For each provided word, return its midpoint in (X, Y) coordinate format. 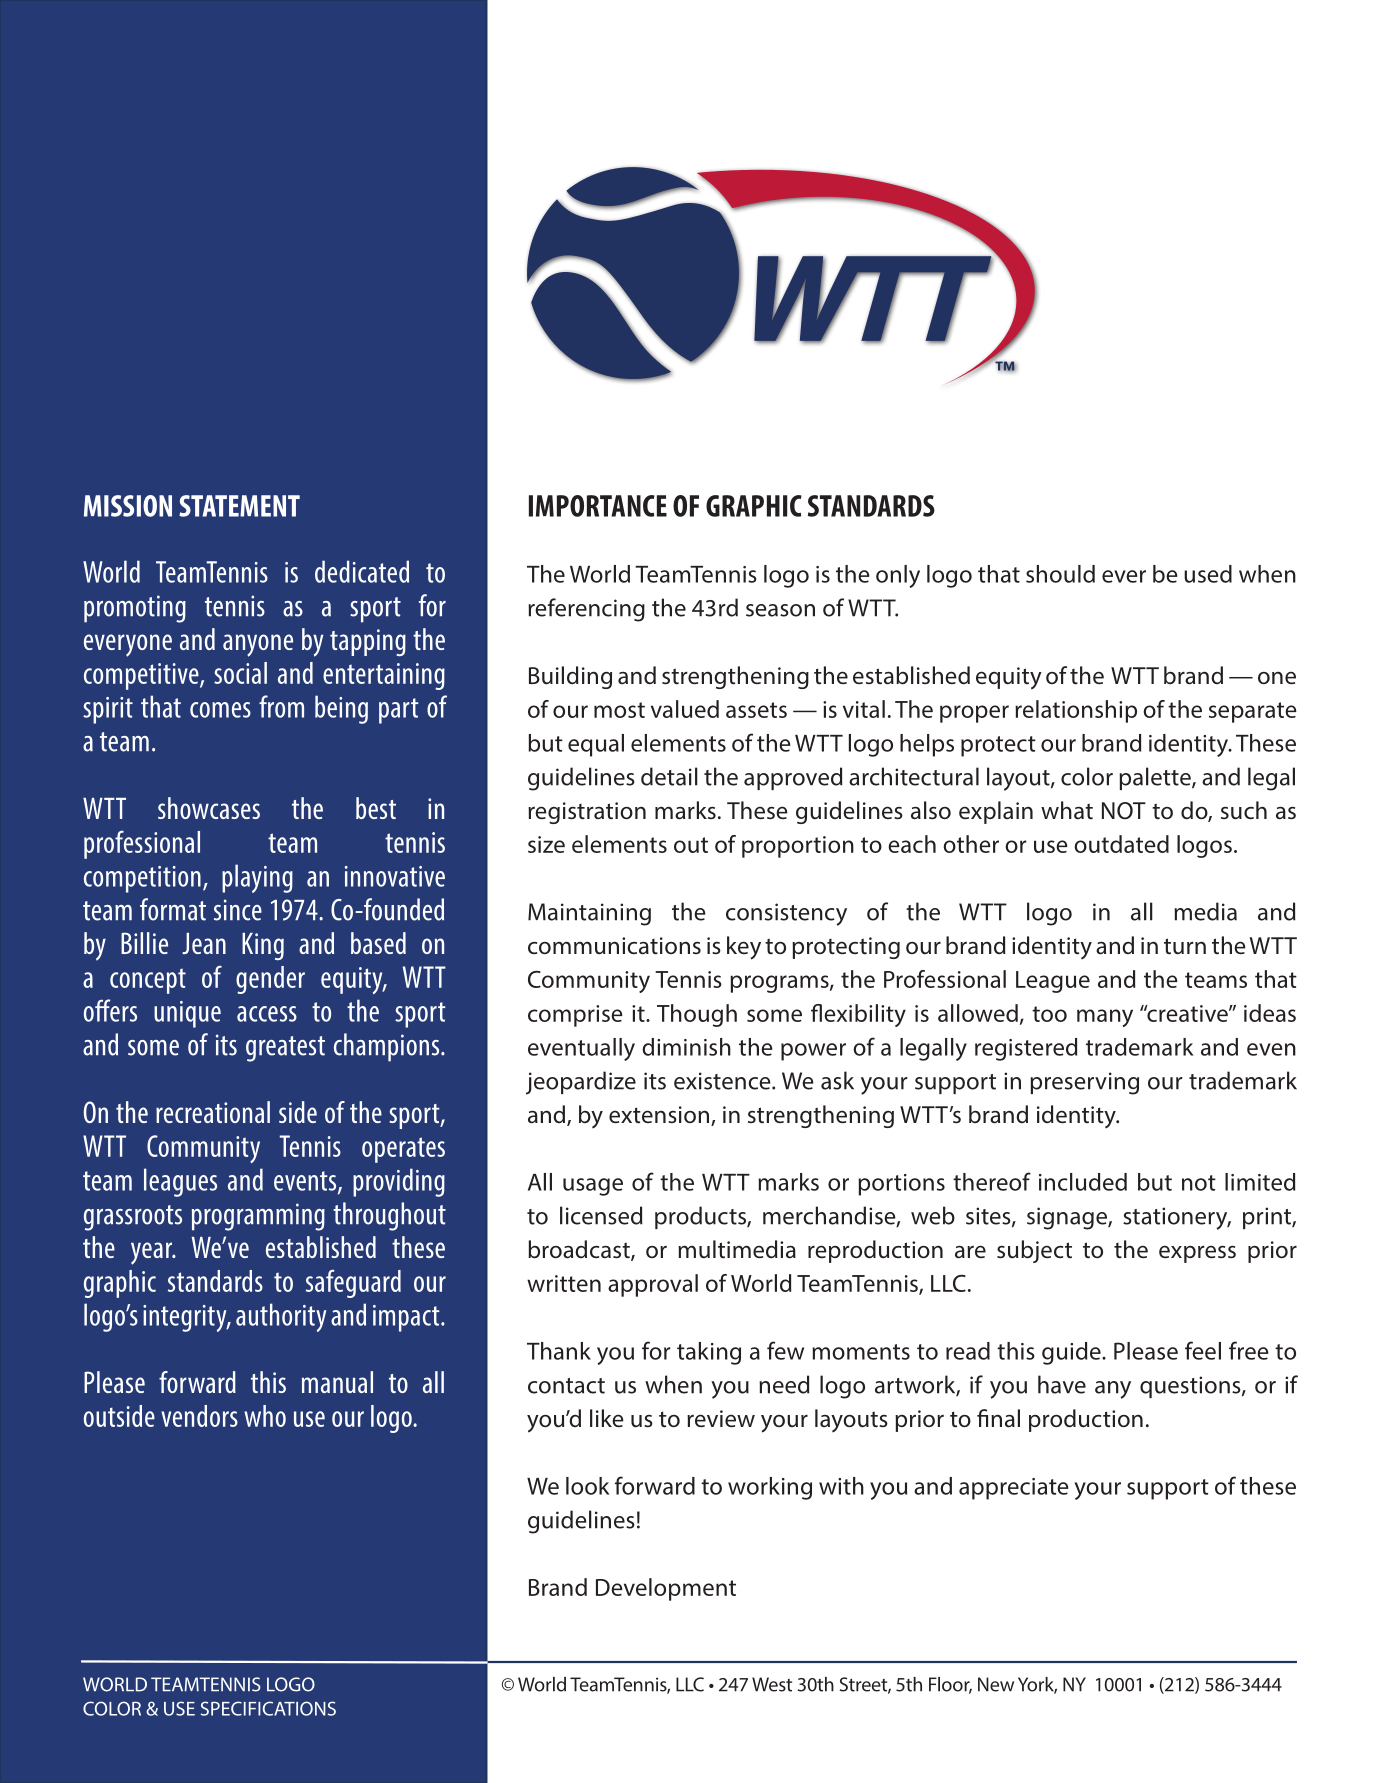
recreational (213, 1112)
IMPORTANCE (598, 506)
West (772, 1684)
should (1060, 574)
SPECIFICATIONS (268, 1708)
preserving (1084, 1083)
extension (659, 1115)
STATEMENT (239, 506)
